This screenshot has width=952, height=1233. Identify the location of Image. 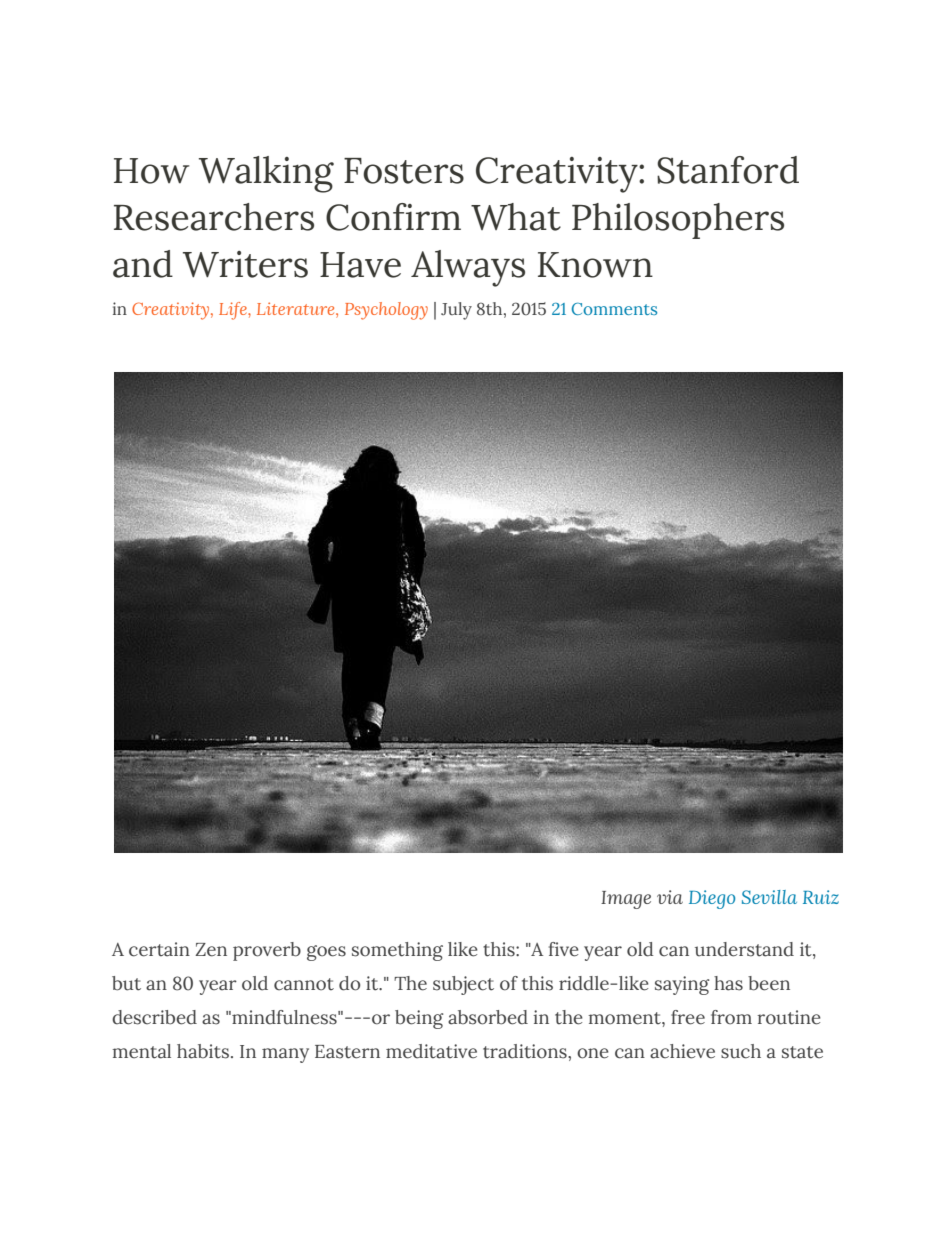
(626, 900).
